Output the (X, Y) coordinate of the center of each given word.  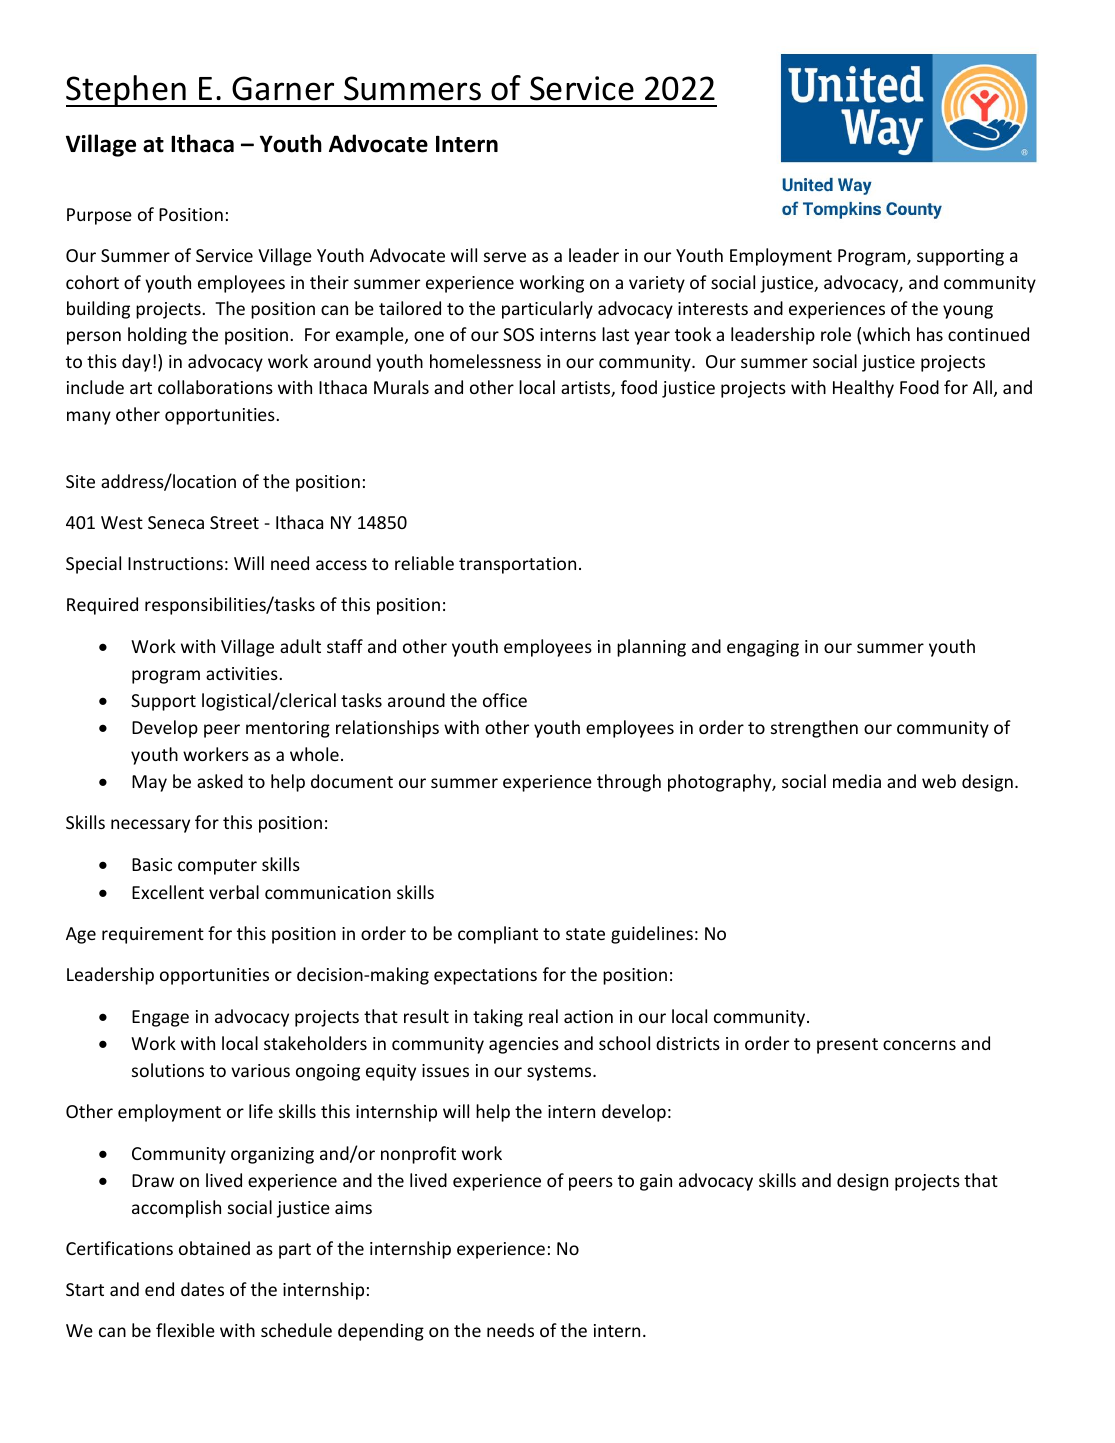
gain (656, 1182)
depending (381, 1332)
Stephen (127, 91)
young (968, 312)
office (505, 700)
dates (202, 1289)
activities (242, 673)
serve (505, 257)
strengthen (814, 729)
